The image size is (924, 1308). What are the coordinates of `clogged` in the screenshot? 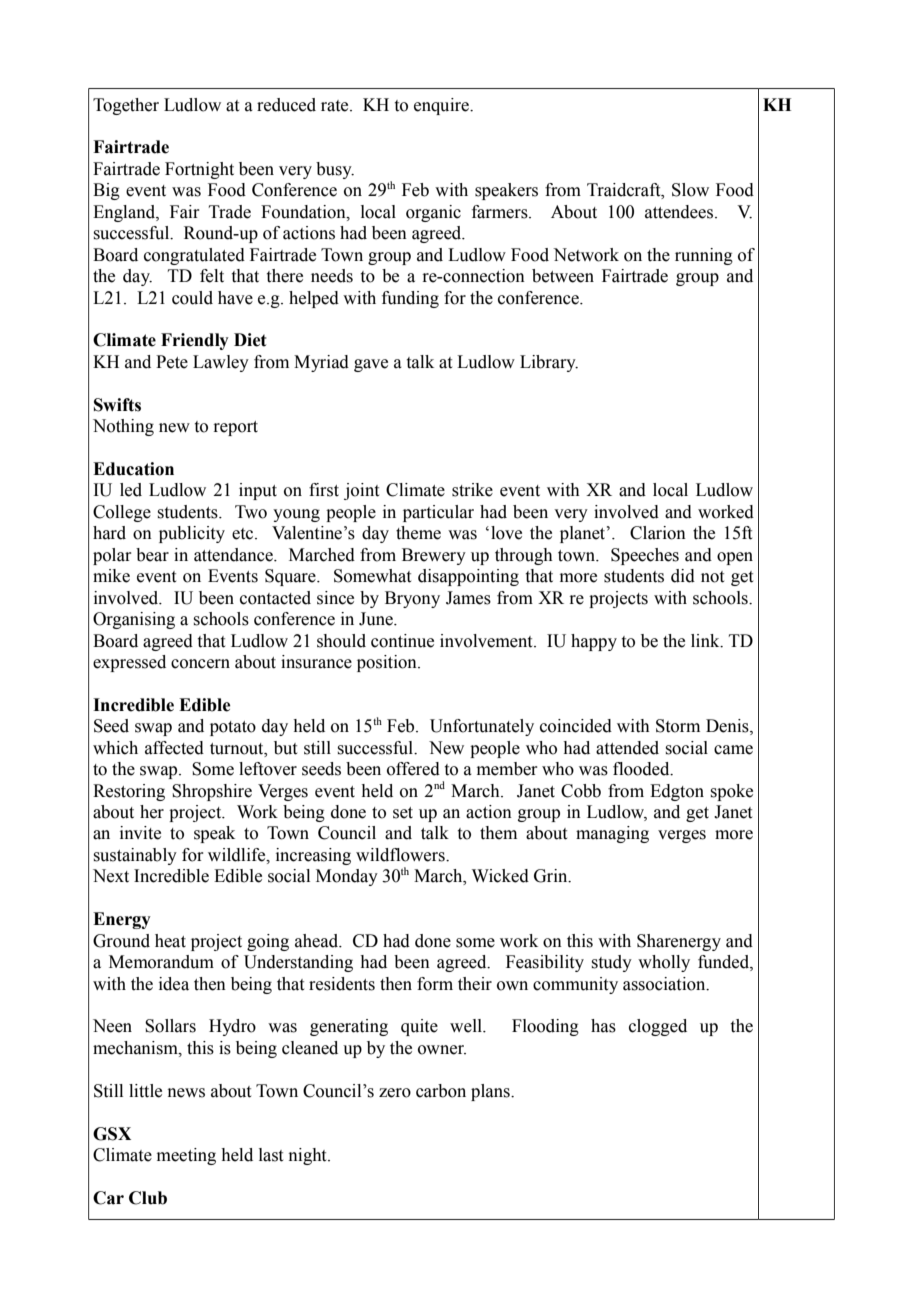 It's located at (658, 1027).
